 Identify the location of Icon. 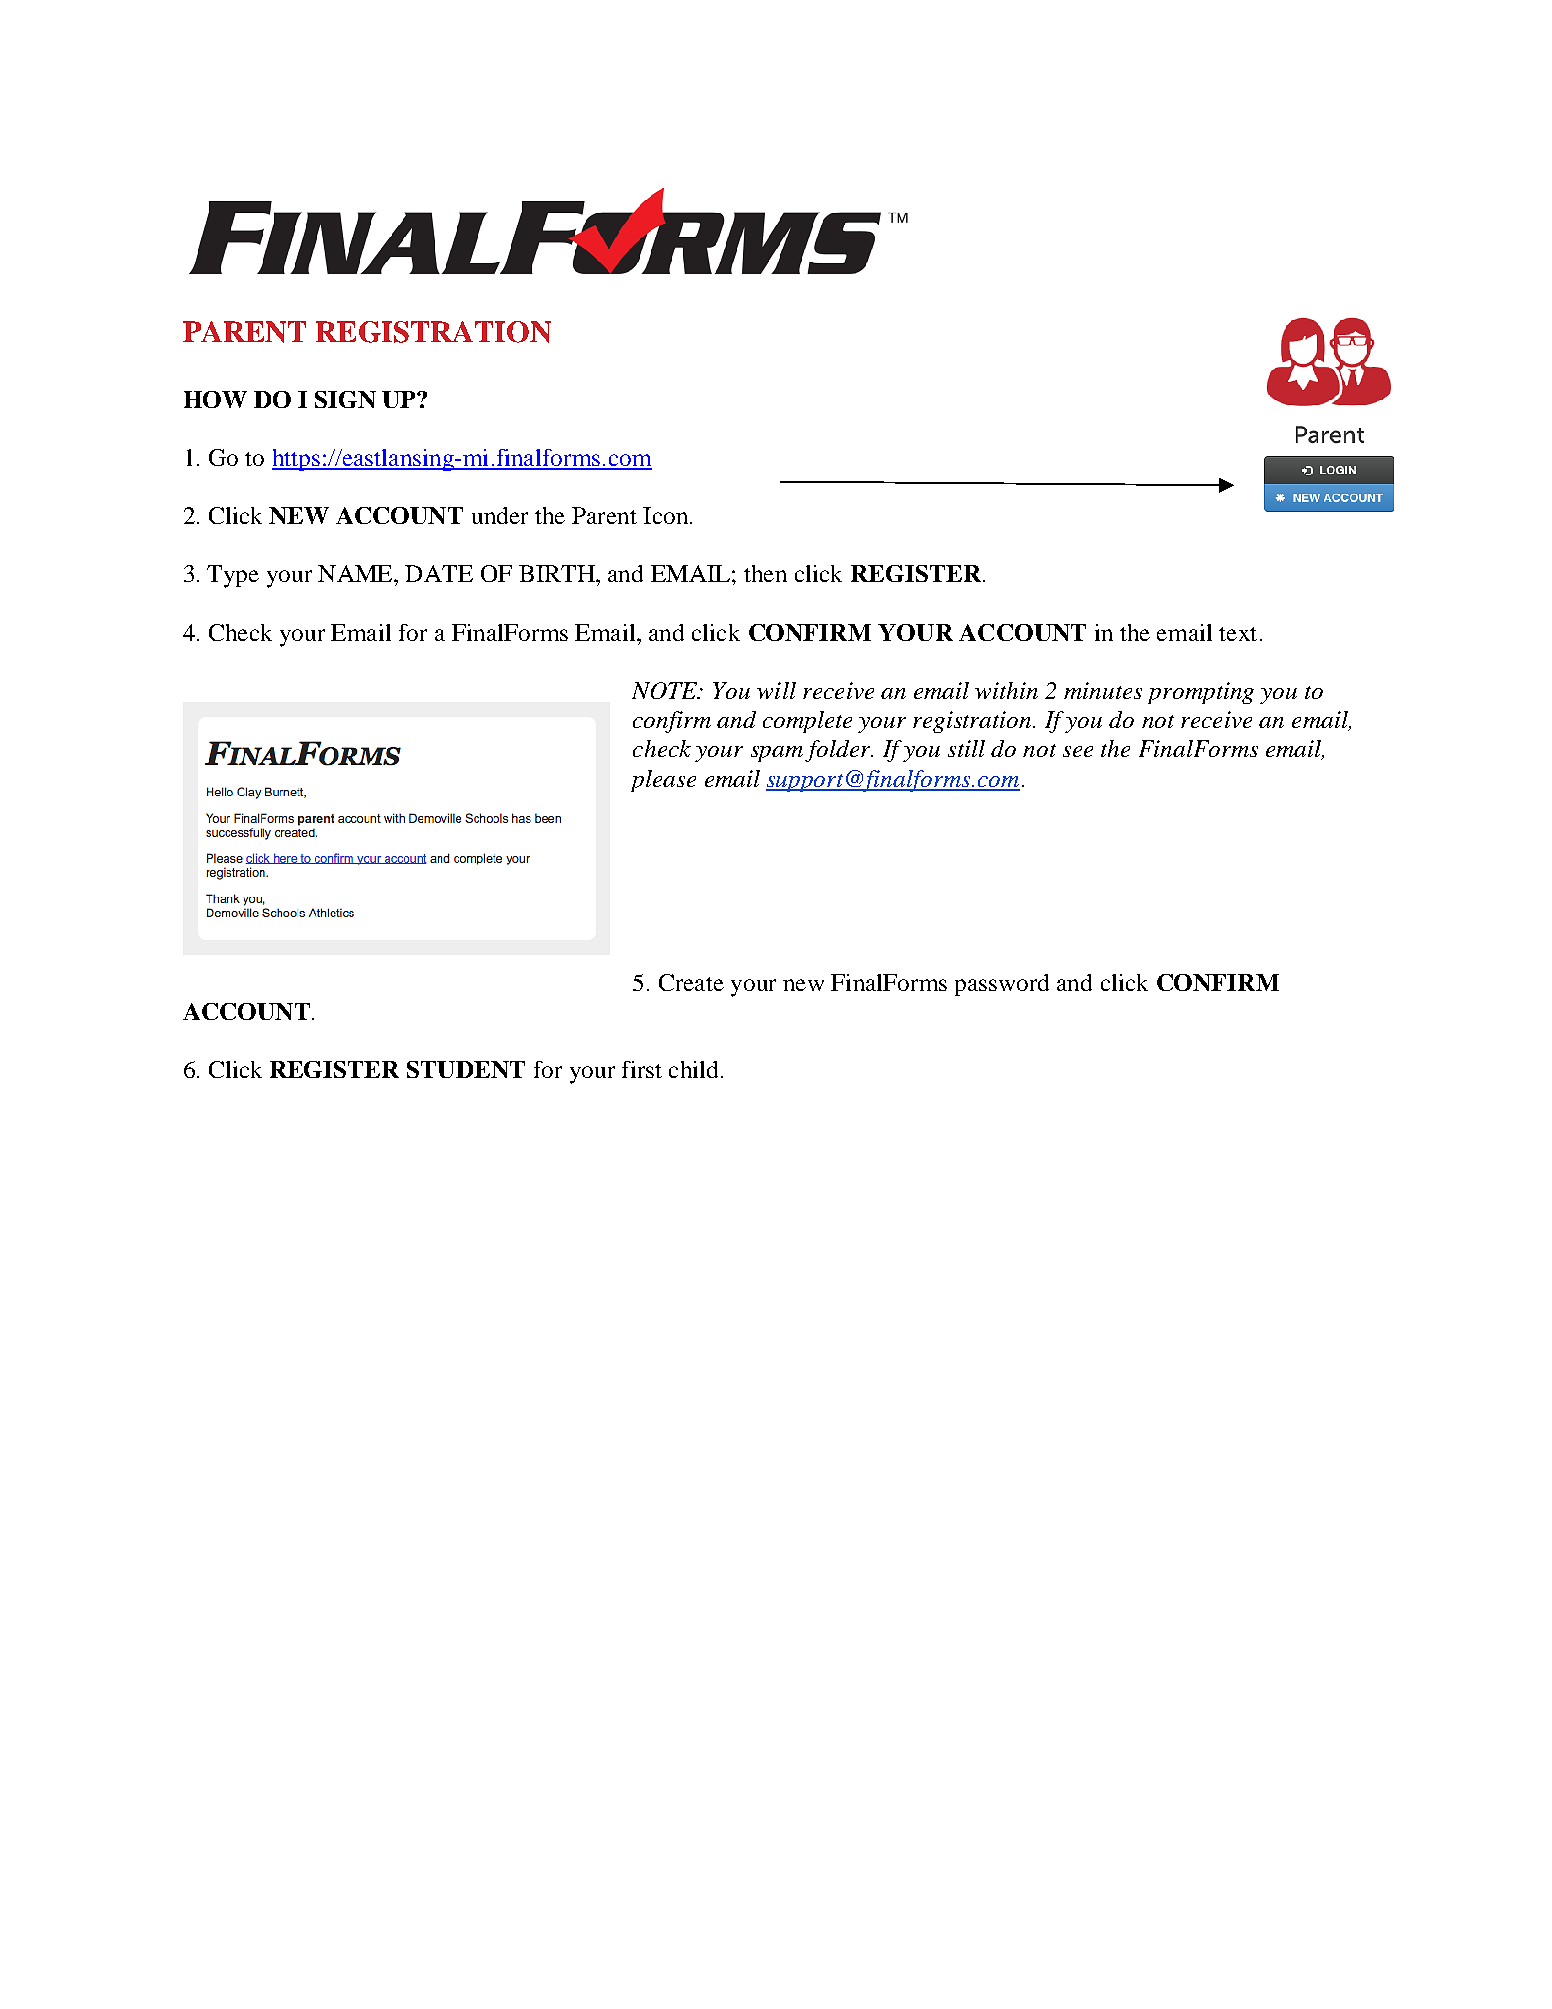
(665, 515).
